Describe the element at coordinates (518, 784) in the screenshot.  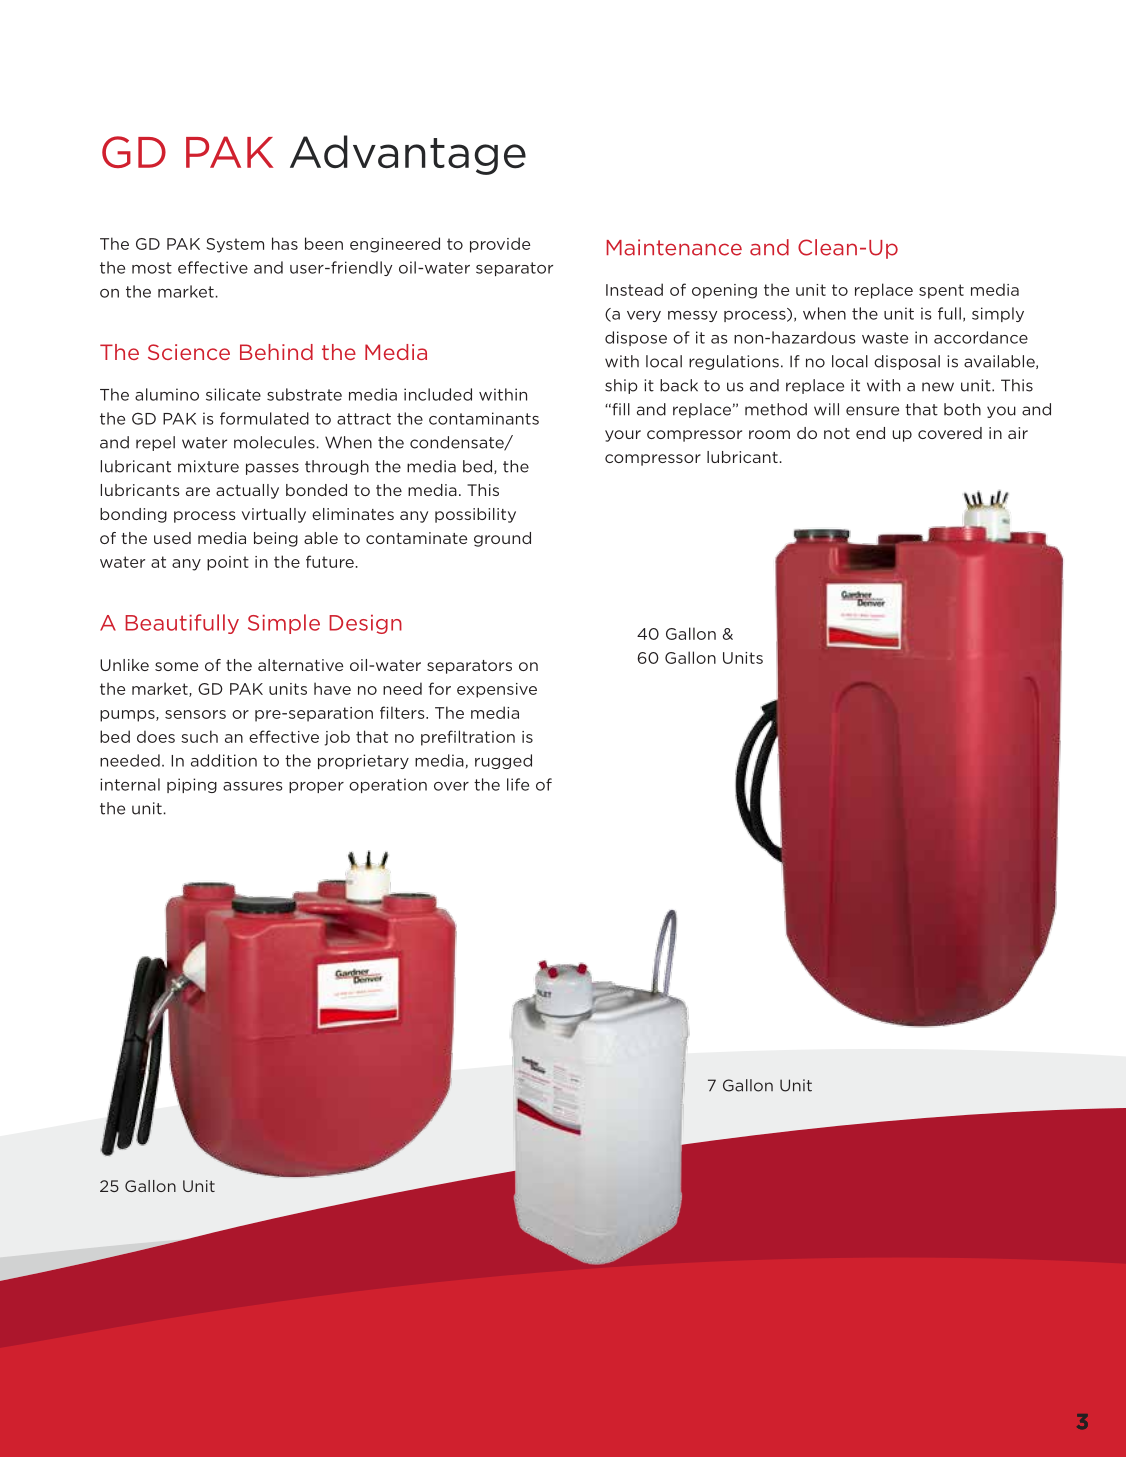
I see `life` at that location.
